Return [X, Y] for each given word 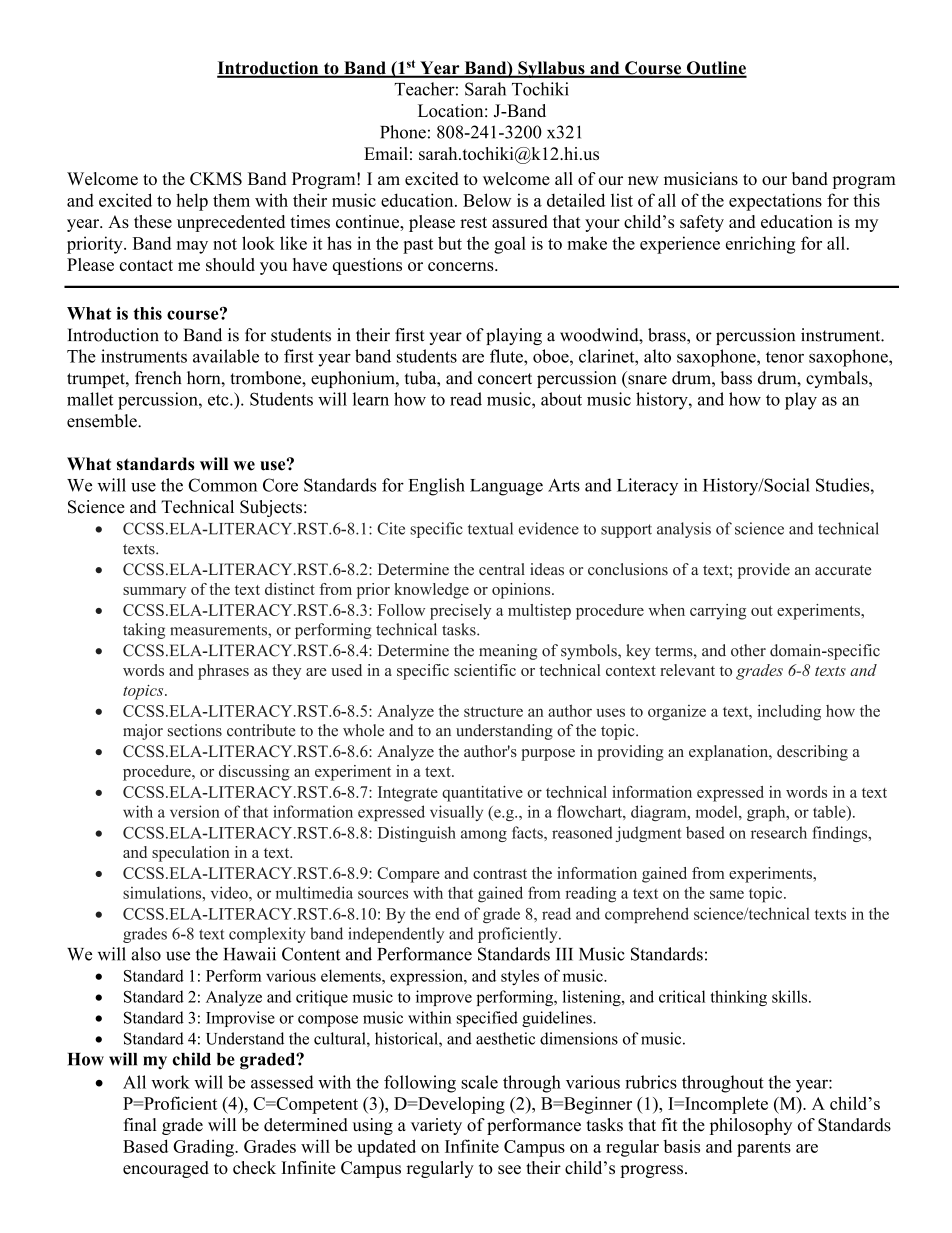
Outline [715, 69]
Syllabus [551, 69]
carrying [718, 612]
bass [736, 378]
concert [505, 379]
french [158, 378]
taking [144, 631]
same [727, 894]
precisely [460, 612]
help [192, 202]
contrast [500, 874]
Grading [204, 1148]
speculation [191, 854]
